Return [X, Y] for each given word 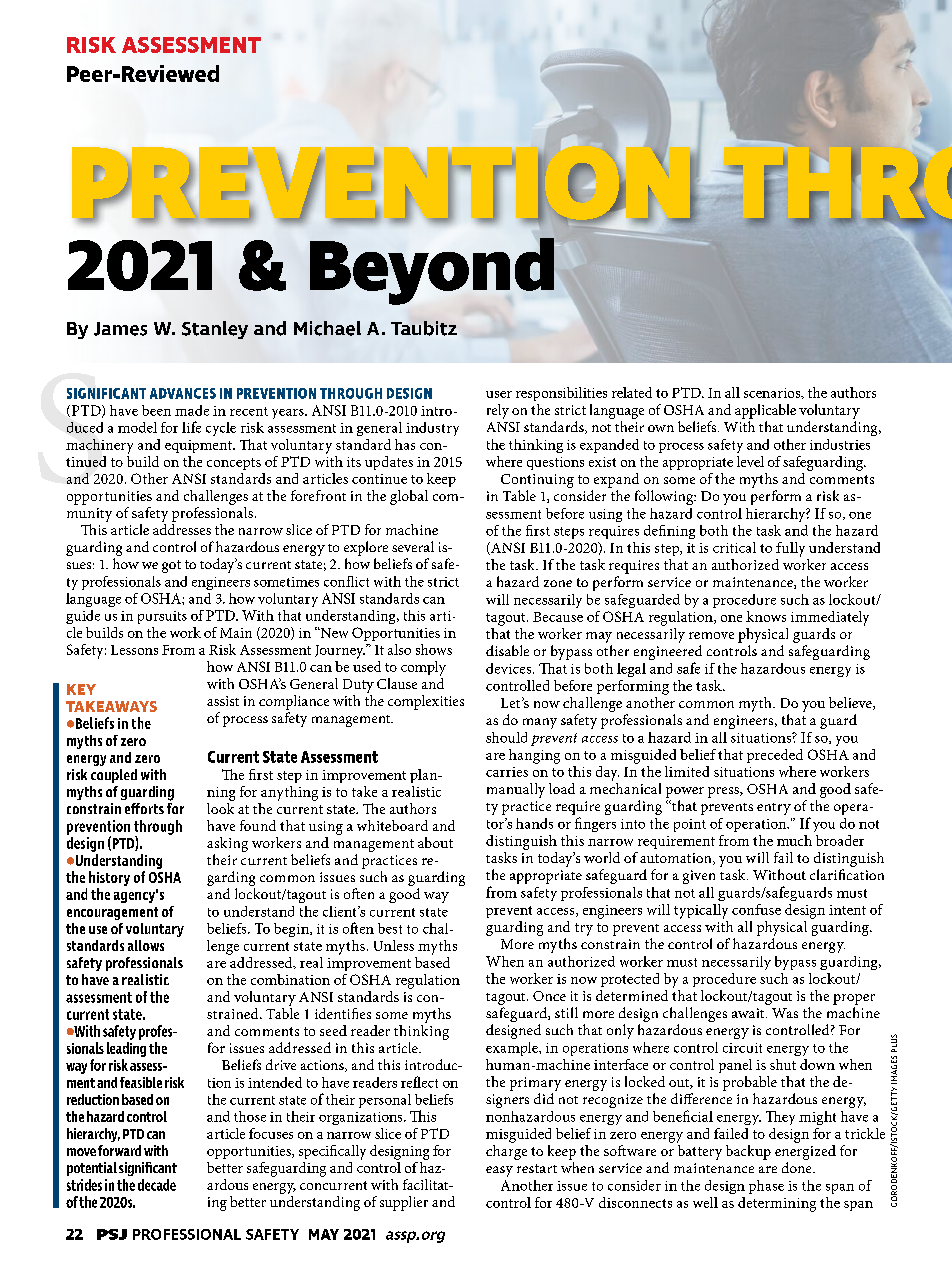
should [506, 737]
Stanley [215, 330]
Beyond [433, 270]
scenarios [773, 393]
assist [223, 701]
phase [766, 1187]
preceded [775, 756]
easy [499, 1171]
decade [157, 1185]
